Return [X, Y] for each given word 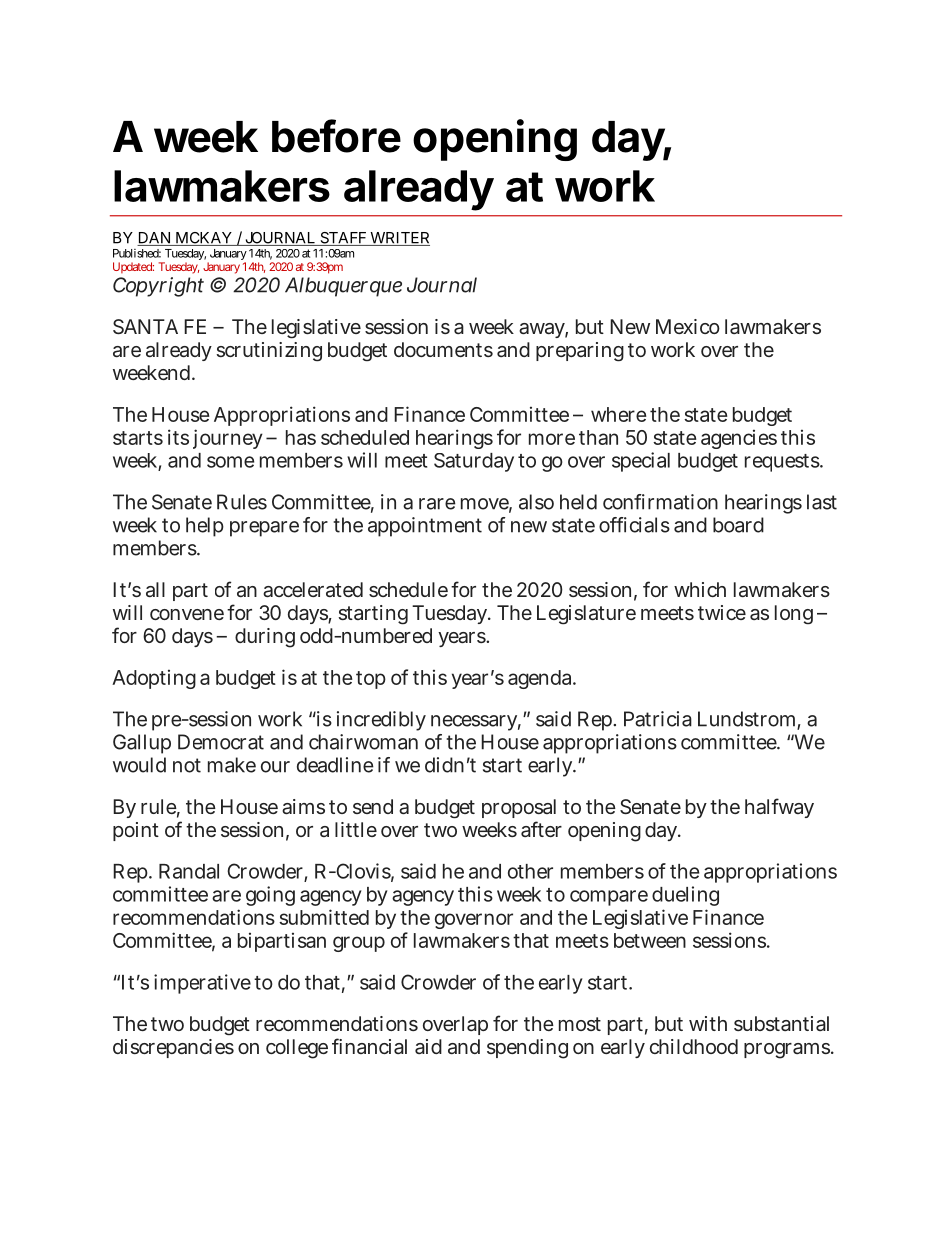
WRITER [399, 239]
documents [443, 349]
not [187, 765]
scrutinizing [269, 351]
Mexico [688, 326]
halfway [779, 808]
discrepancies [173, 1048]
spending [527, 1049]
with [708, 1023]
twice [722, 612]
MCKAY [204, 239]
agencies [739, 439]
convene [189, 614]
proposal [519, 808]
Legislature [586, 615]
